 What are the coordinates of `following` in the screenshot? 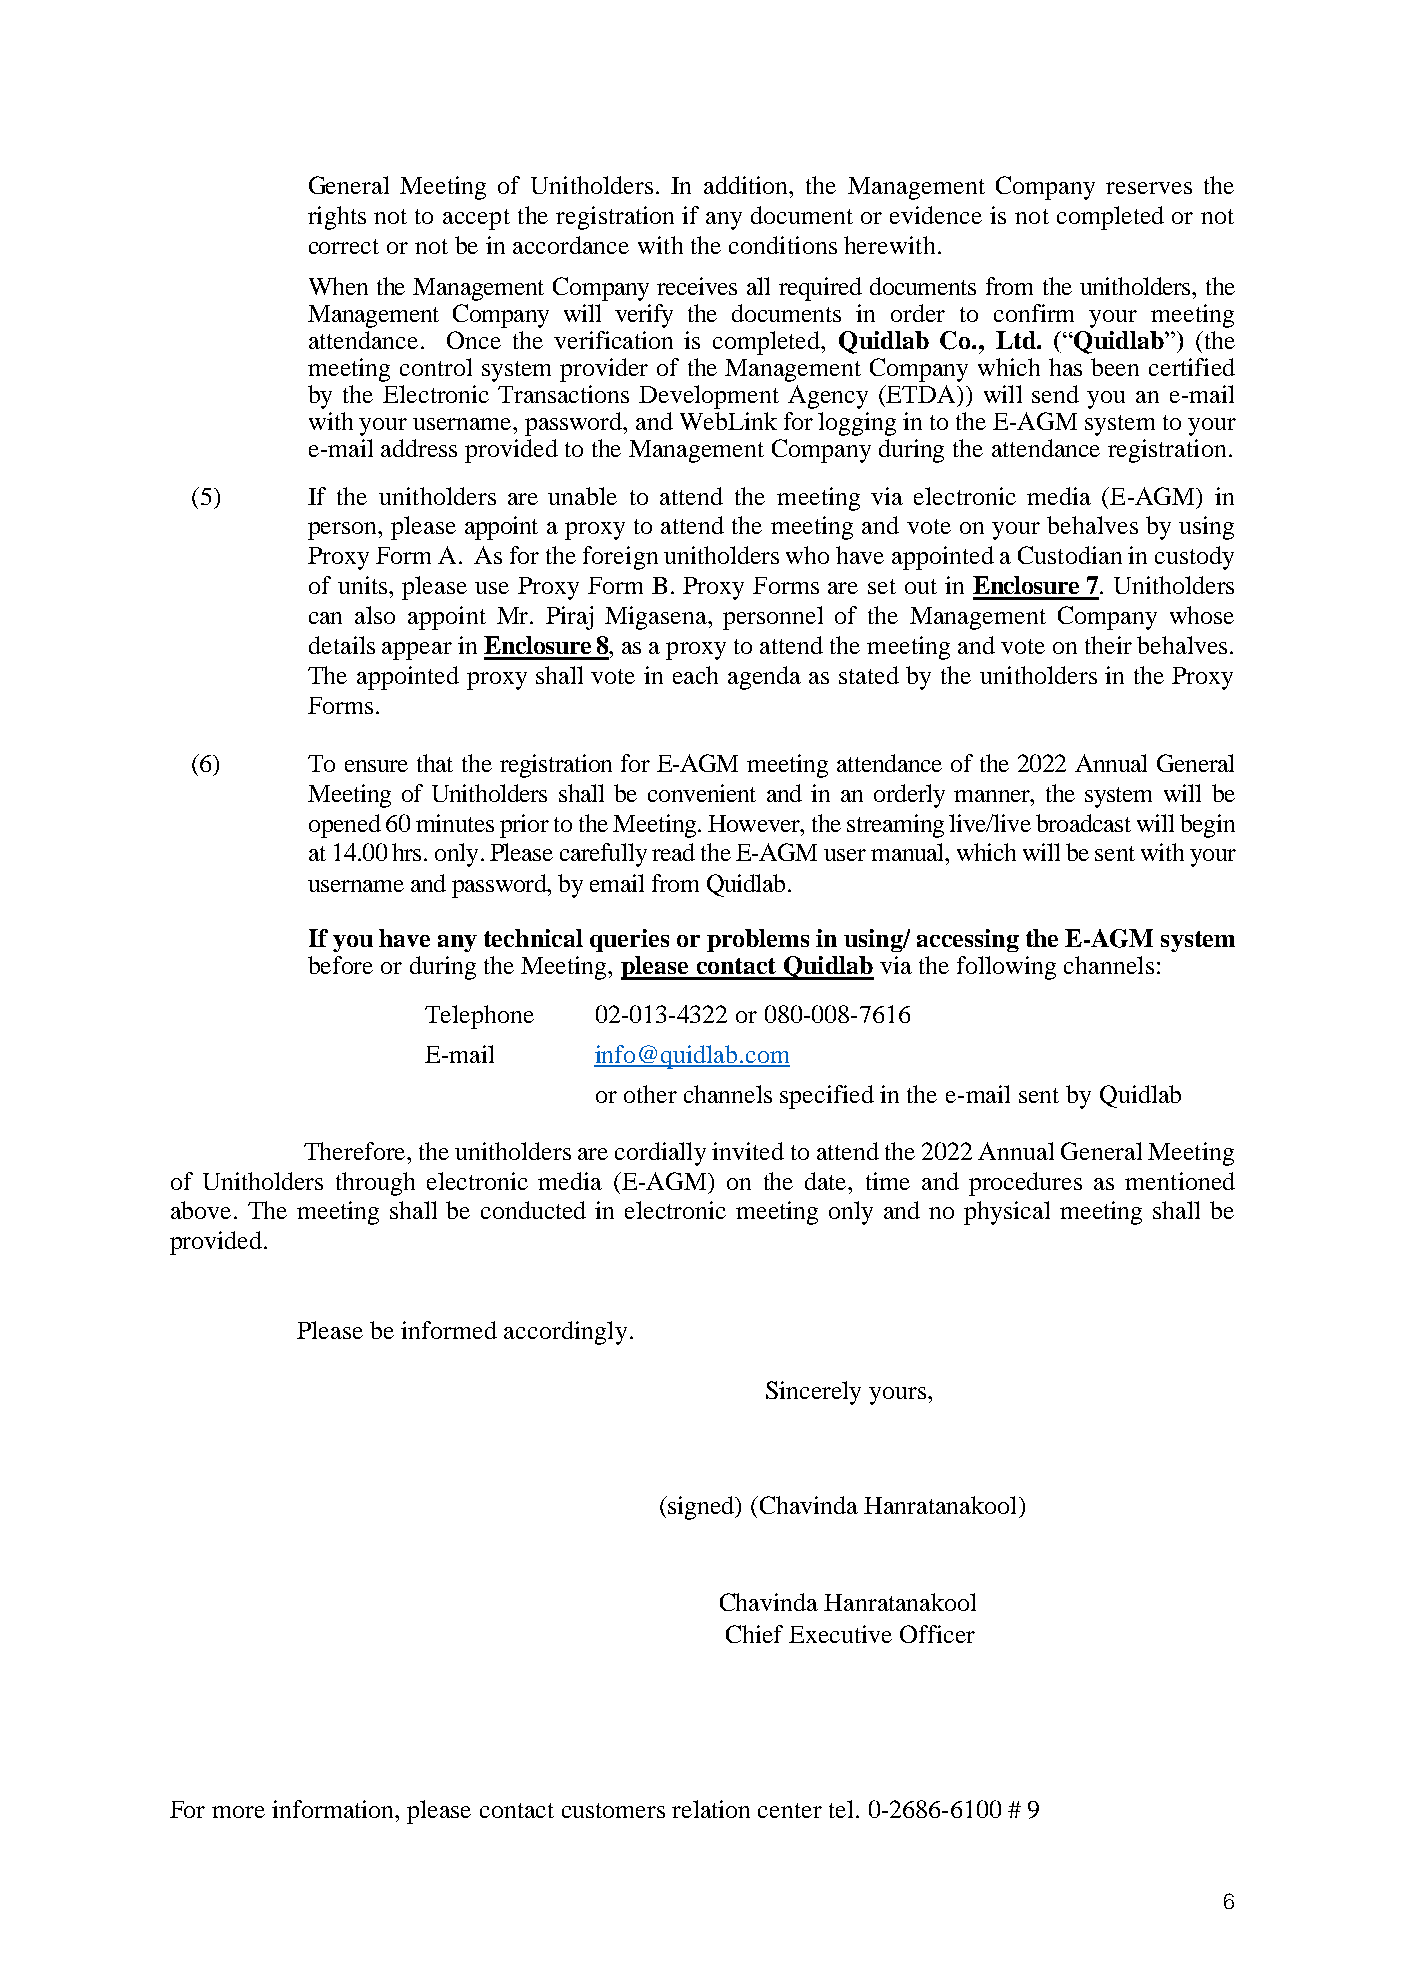 It's located at (1006, 968).
